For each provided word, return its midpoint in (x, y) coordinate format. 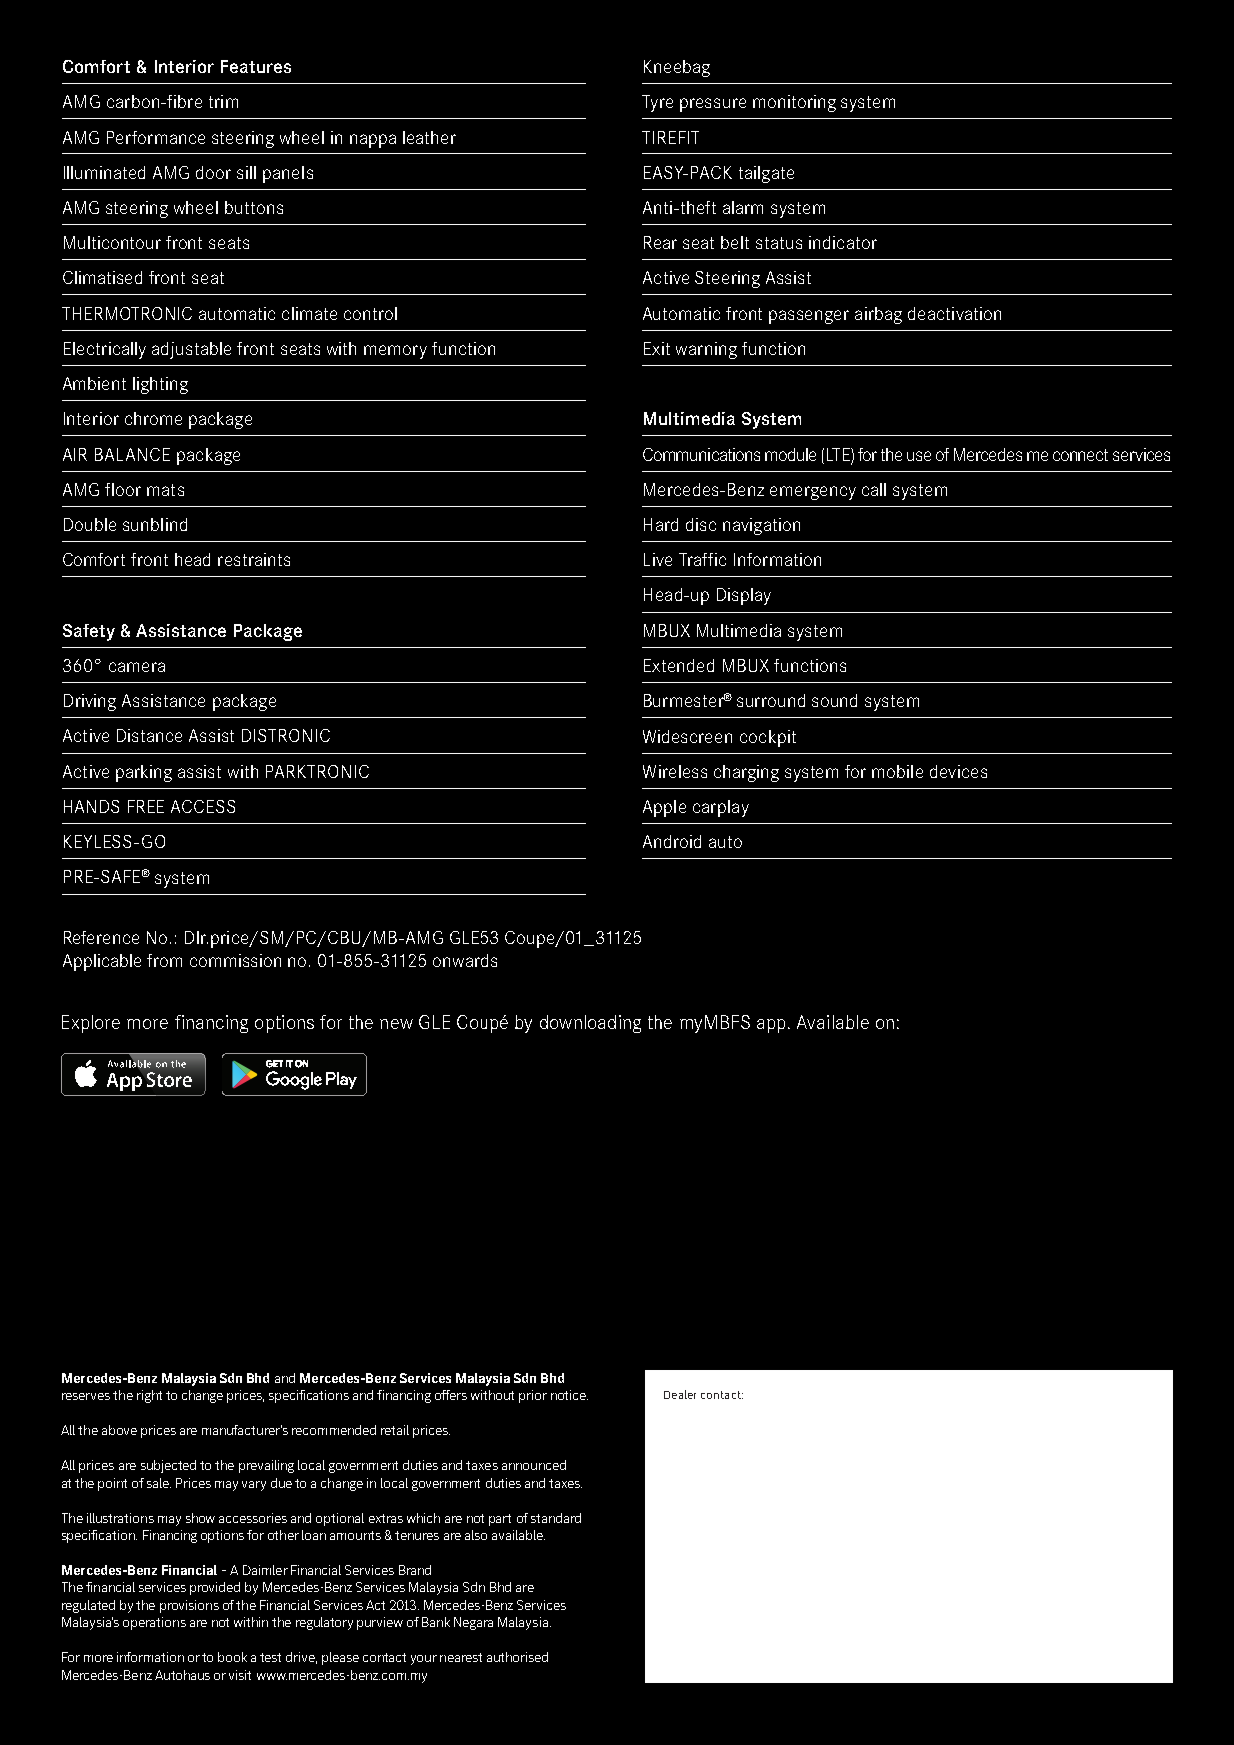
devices (958, 771)
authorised (517, 1657)
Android (672, 841)
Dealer (680, 1394)
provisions (189, 1606)
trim (223, 101)
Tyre (657, 103)
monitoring (794, 103)
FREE (146, 806)
